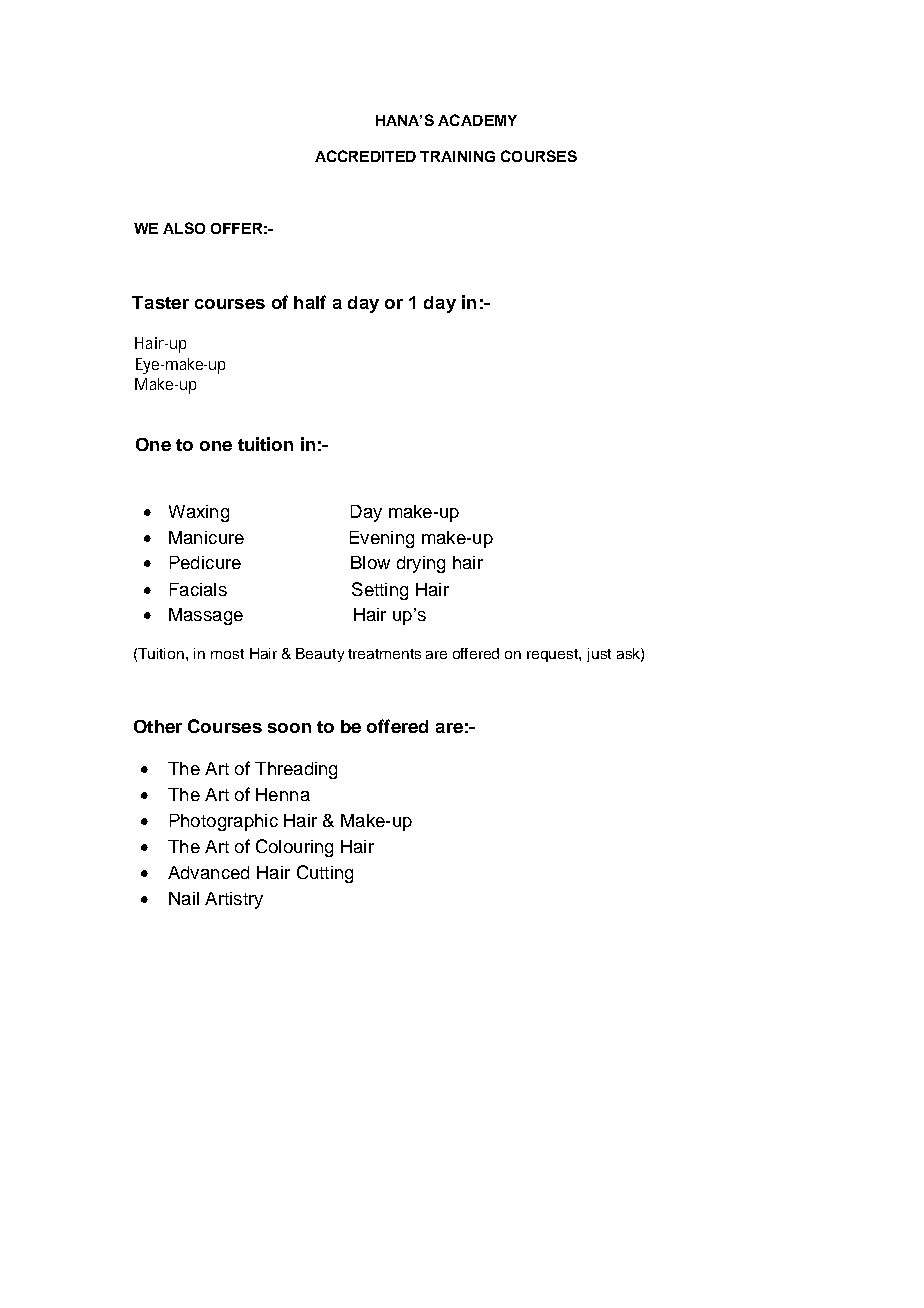 The width and height of the image is (924, 1308). I want to click on treatments, so click(384, 654).
